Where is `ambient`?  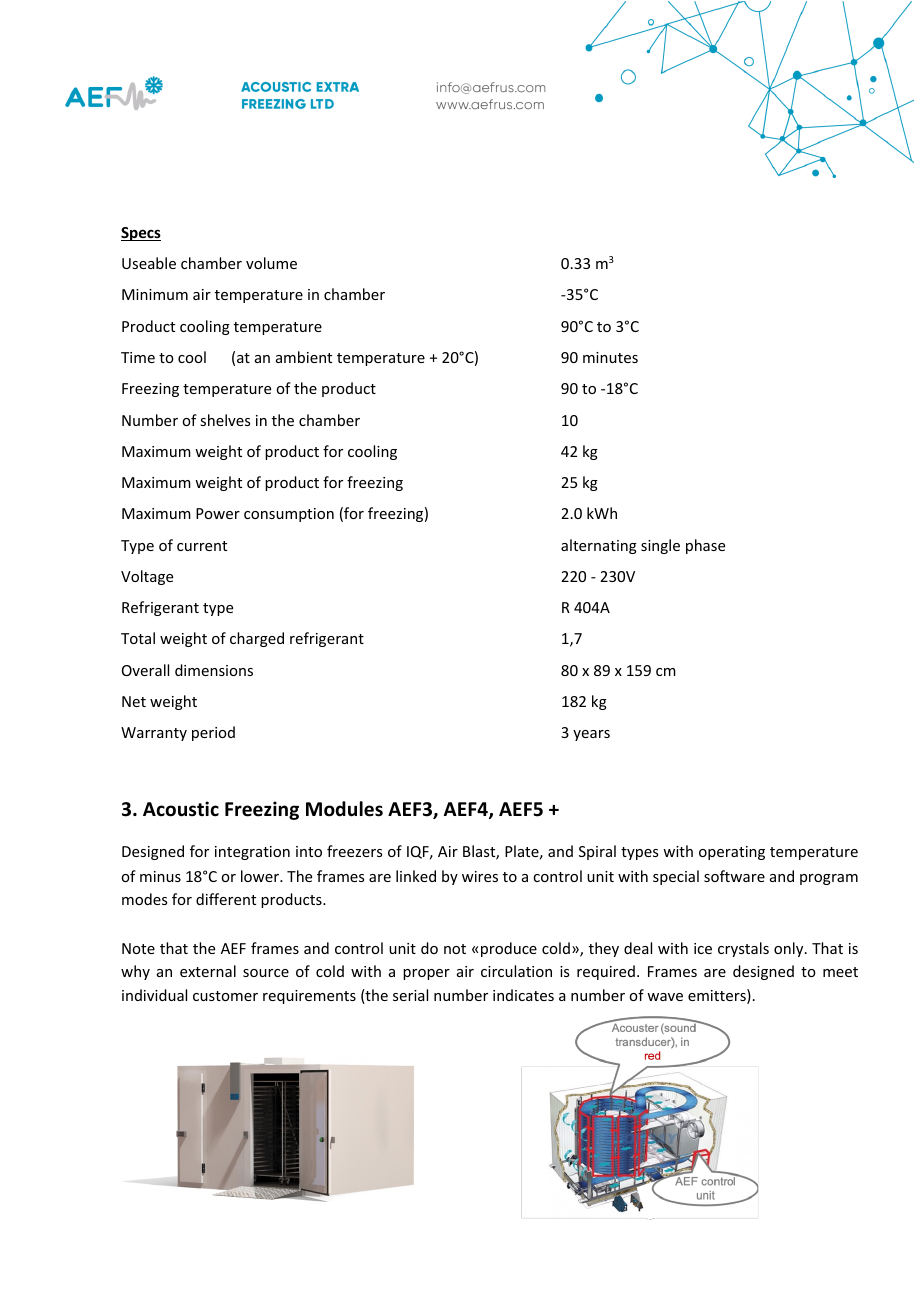 ambient is located at coordinates (304, 357).
